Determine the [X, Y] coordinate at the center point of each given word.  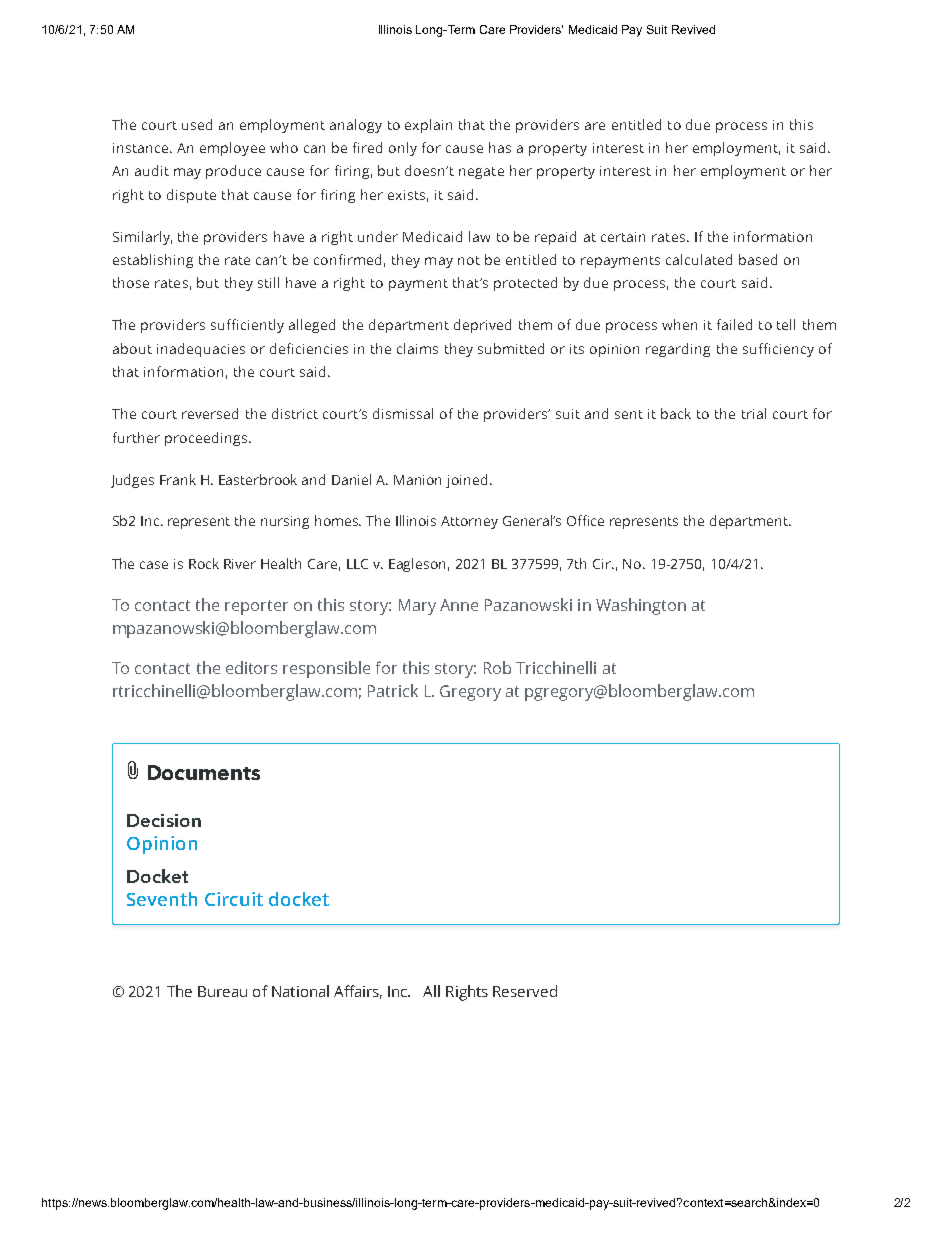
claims [417, 348]
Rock [204, 563]
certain [623, 237]
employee [232, 149]
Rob [497, 667]
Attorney [469, 522]
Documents [204, 772]
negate [481, 173]
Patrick [393, 690]
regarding [678, 350]
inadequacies [201, 350]
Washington [641, 606]
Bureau [222, 991]
